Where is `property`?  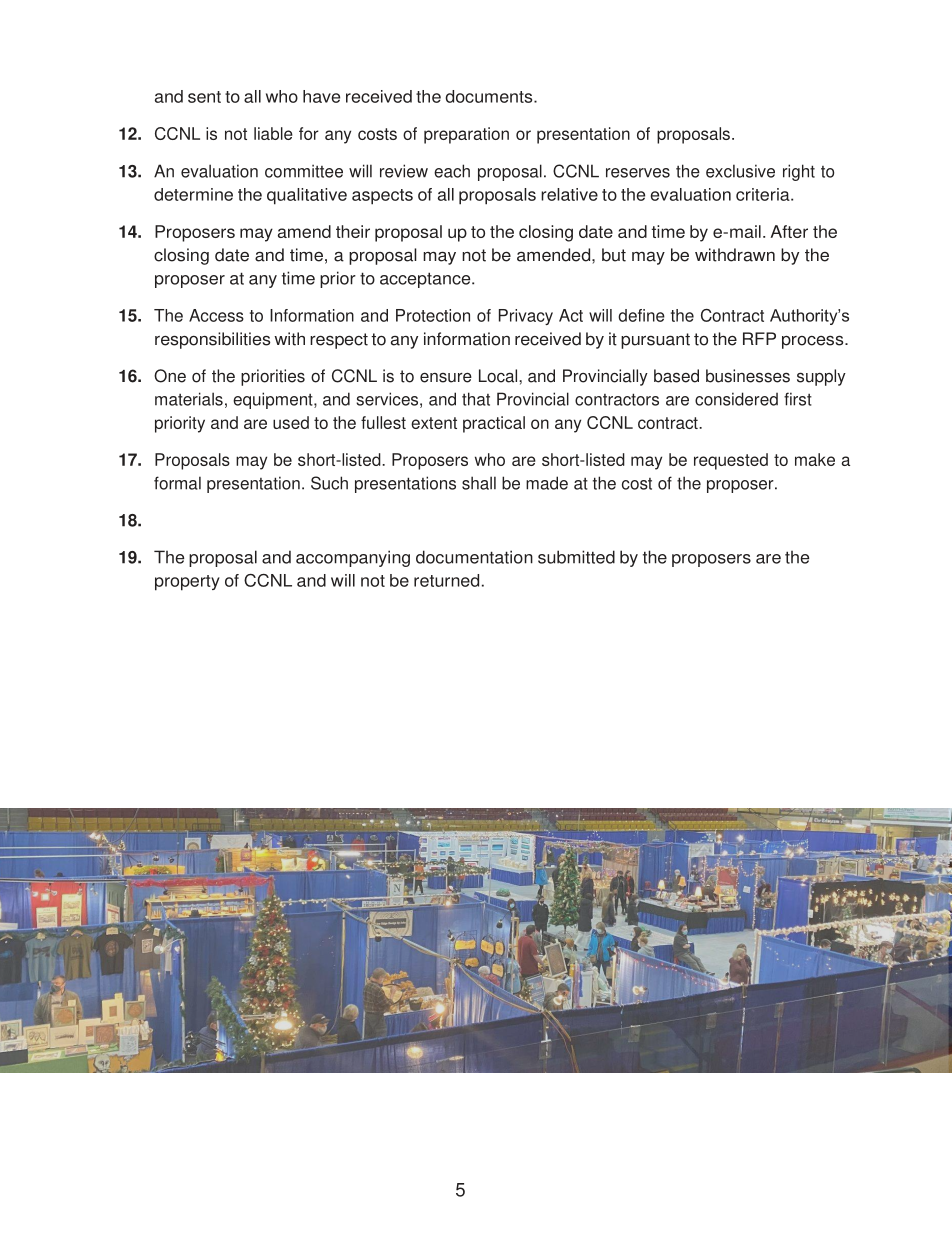
property is located at coordinates (187, 583).
